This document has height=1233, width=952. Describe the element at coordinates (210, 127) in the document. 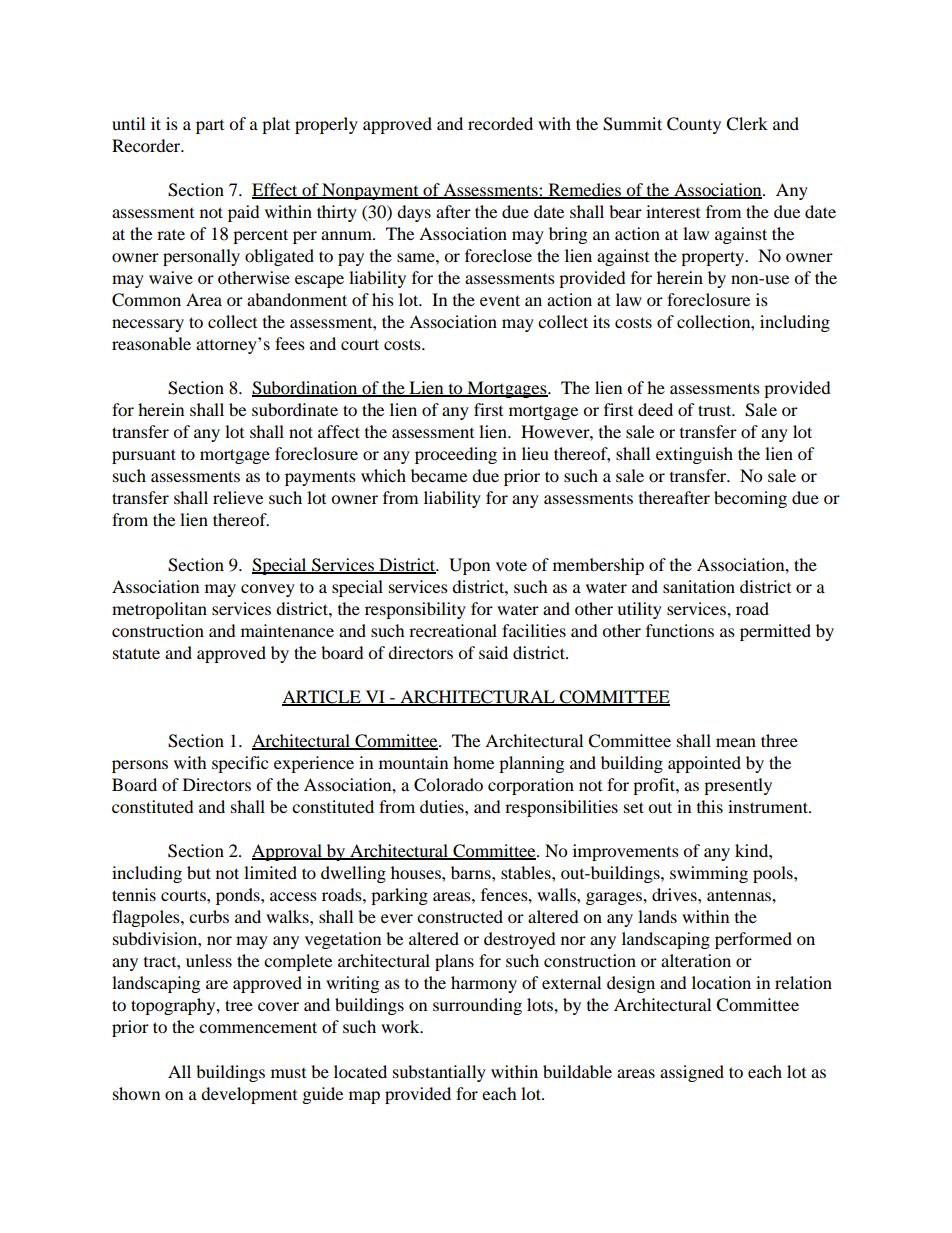

I see `part` at that location.
